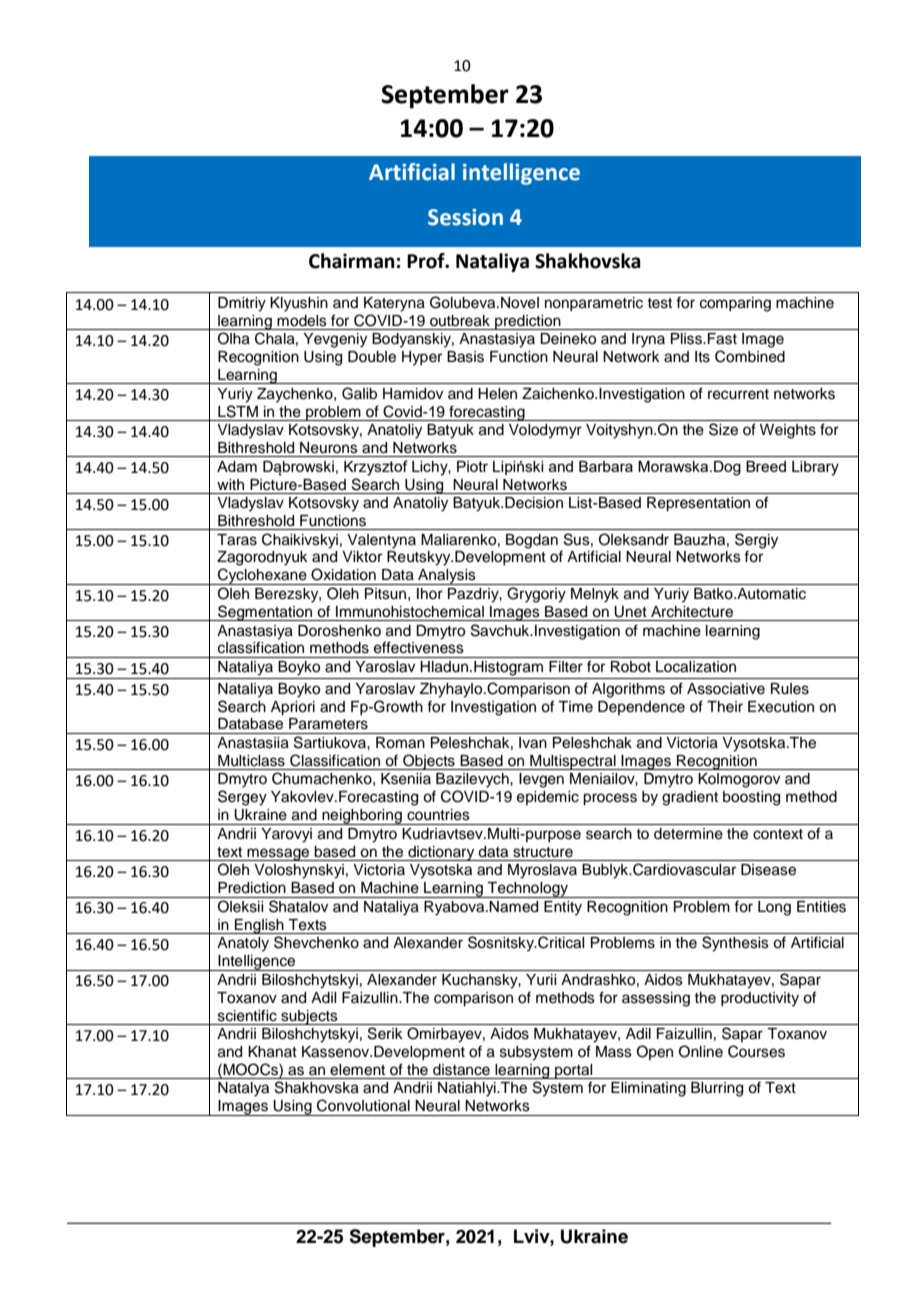 This screenshot has width=924, height=1307. Describe the element at coordinates (735, 304) in the screenshot. I see `comparing` at that location.
